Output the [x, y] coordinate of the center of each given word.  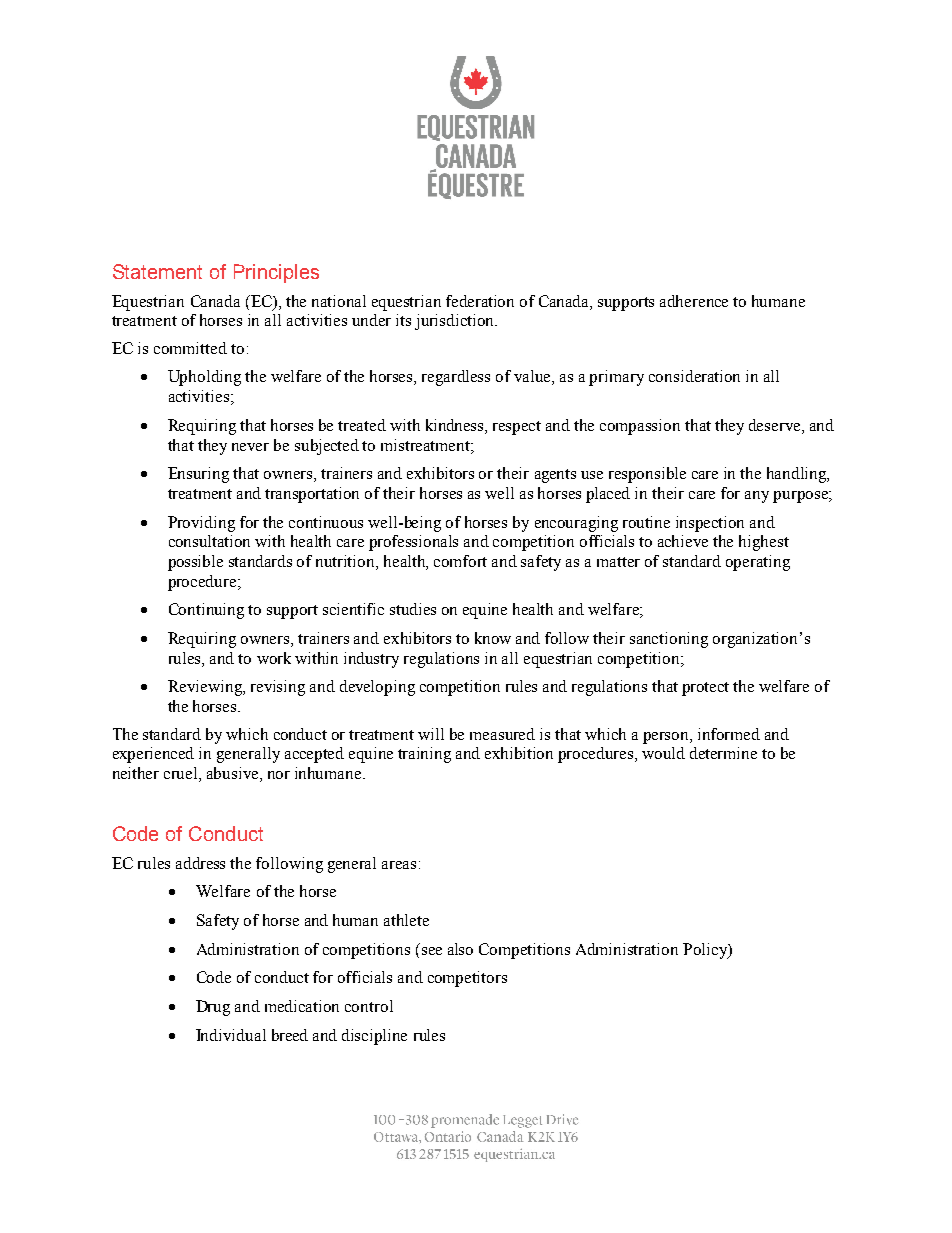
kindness [456, 425]
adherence [694, 301]
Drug [213, 1008]
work [274, 658]
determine [723, 753]
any [757, 497]
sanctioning [669, 640]
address [200, 863]
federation [480, 301]
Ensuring [198, 475]
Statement [157, 271]
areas [399, 865]
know [493, 638]
